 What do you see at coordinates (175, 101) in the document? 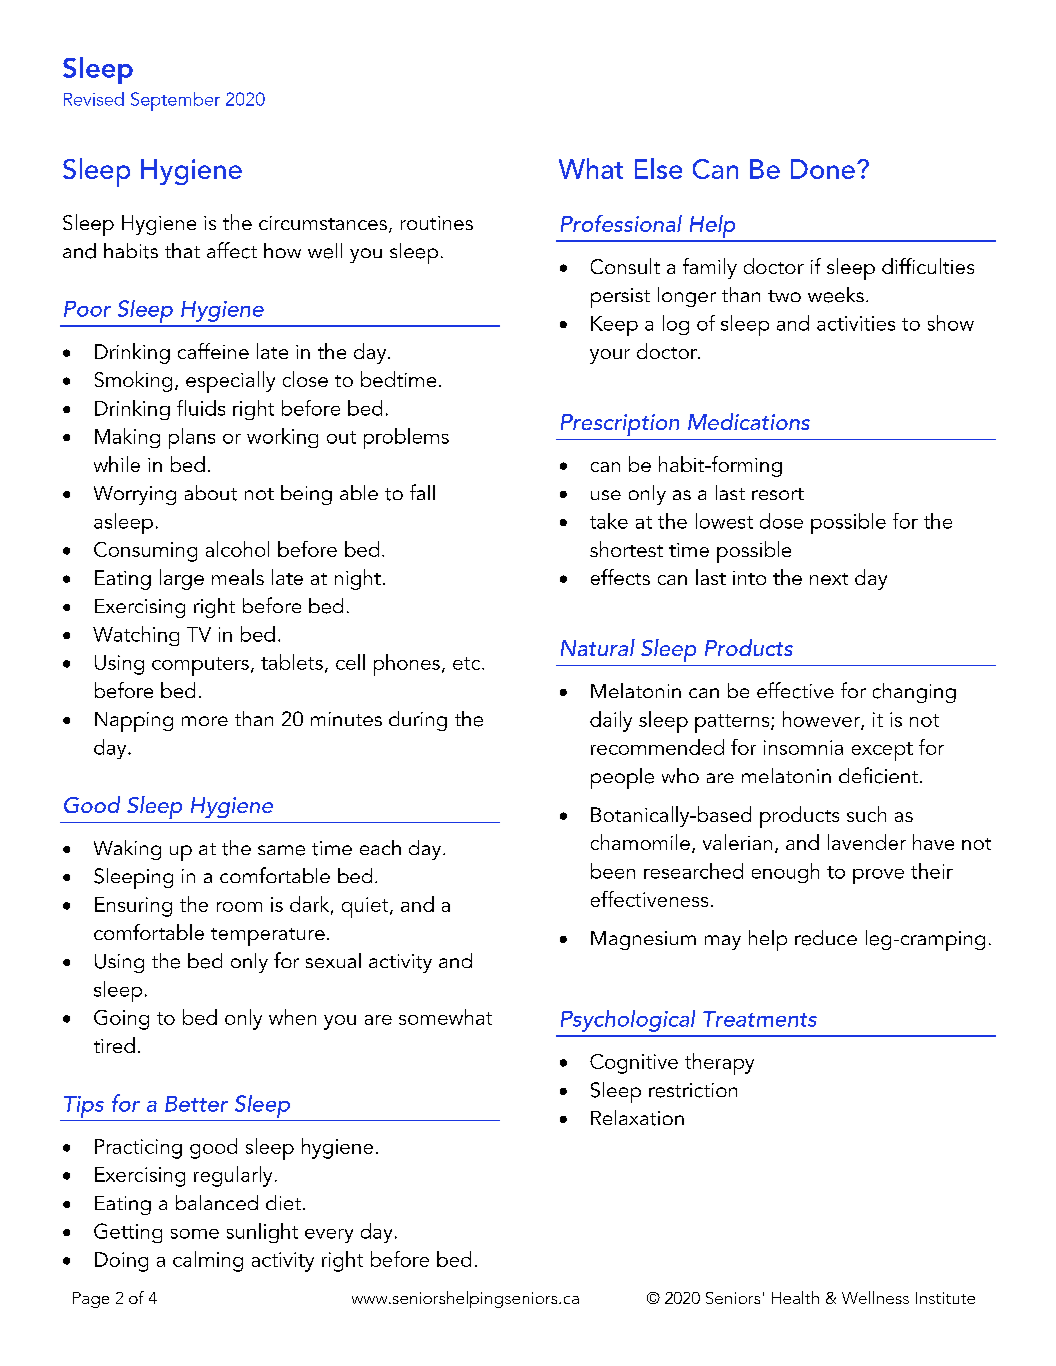
I see `September` at bounding box center [175, 101].
